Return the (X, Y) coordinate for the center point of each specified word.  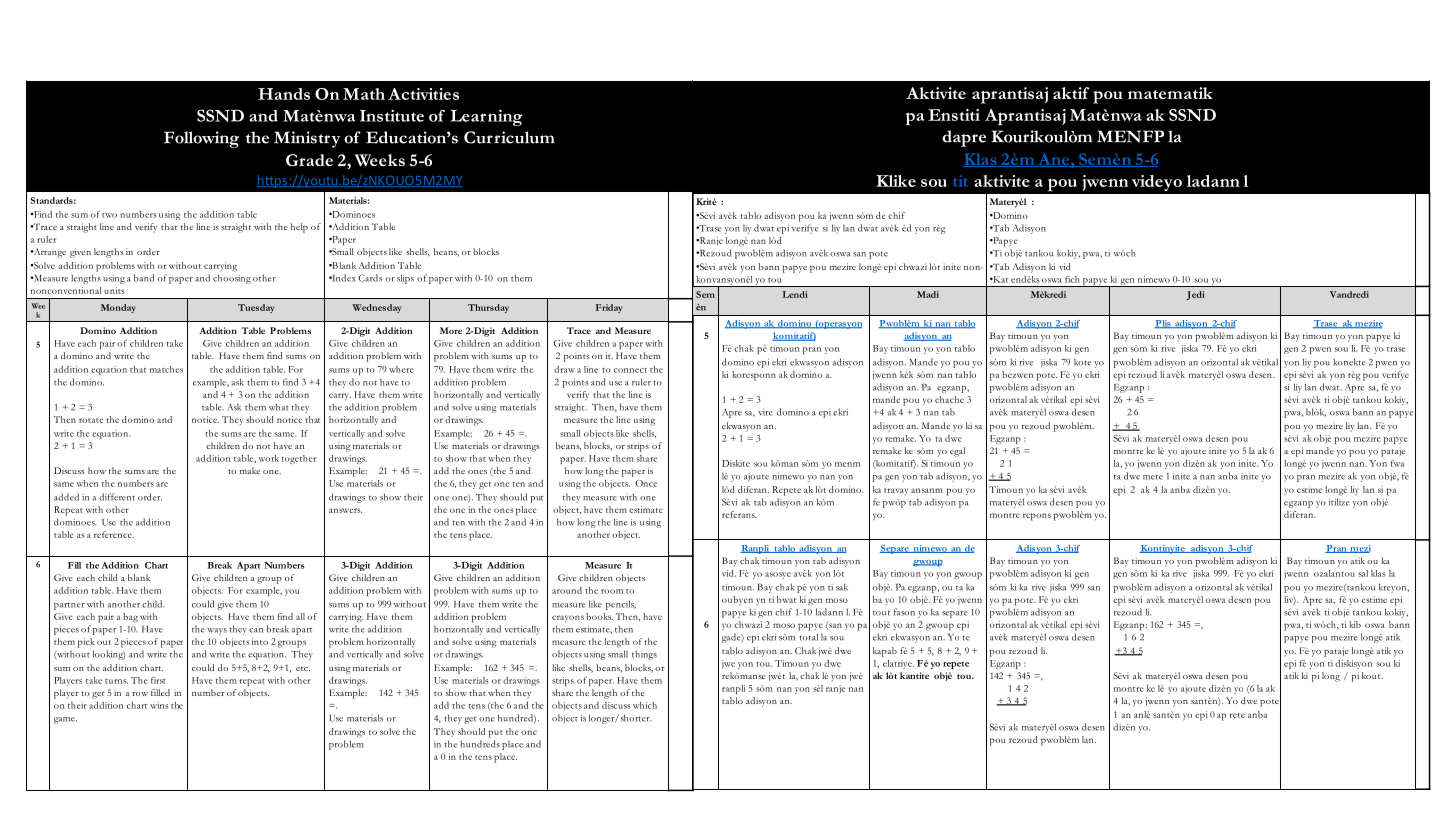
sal (1363, 573)
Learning (487, 117)
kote (1082, 362)
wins (159, 705)
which (645, 705)
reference (114, 534)
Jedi (1195, 295)
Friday (609, 308)
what (279, 407)
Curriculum (509, 137)
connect (630, 370)
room (612, 591)
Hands (284, 94)
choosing (232, 279)
